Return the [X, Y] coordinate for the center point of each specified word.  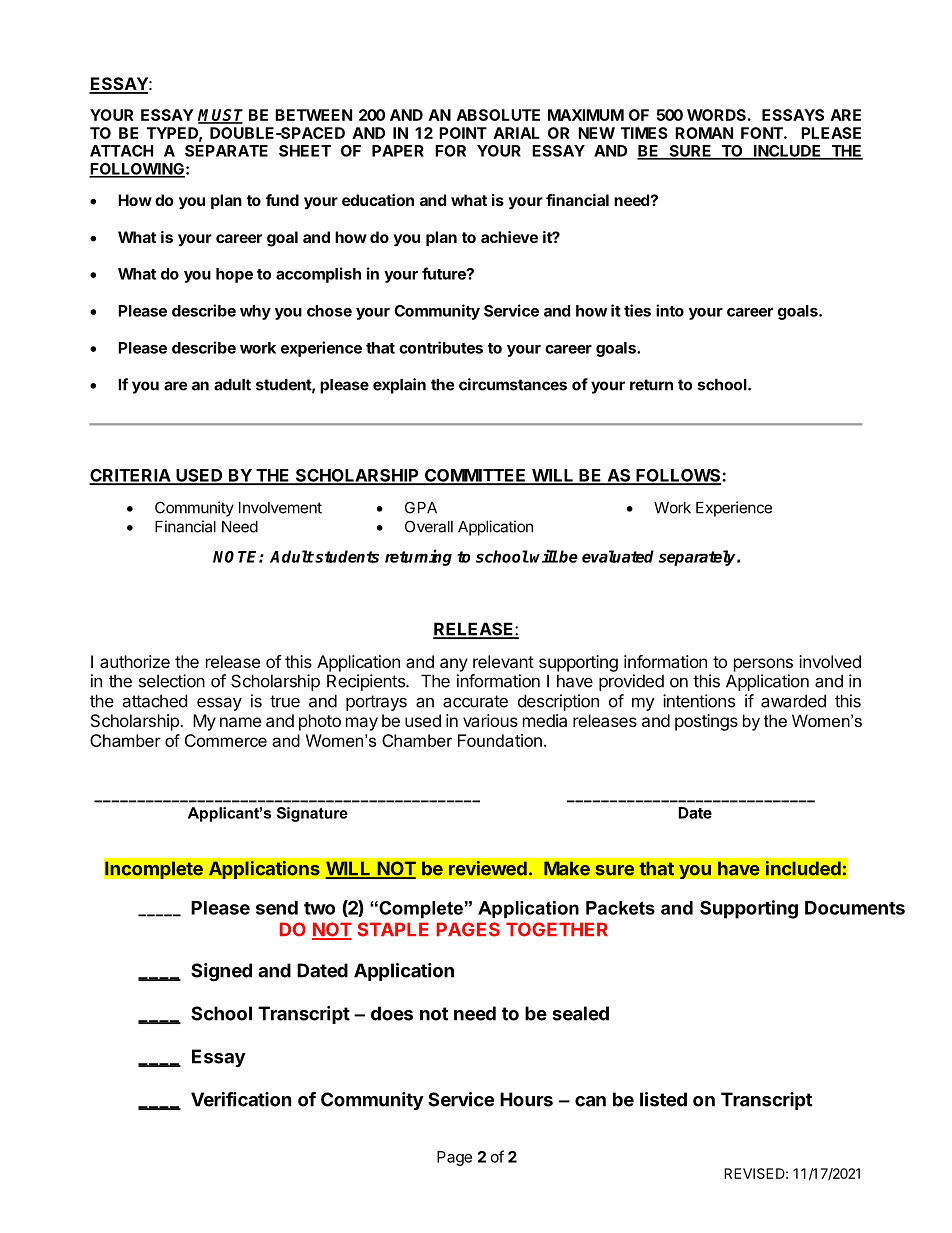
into [670, 310]
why [255, 312]
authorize [135, 661]
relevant [503, 661]
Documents [855, 908]
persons [763, 665]
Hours [526, 1099]
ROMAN [704, 133]
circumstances [513, 384]
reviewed [488, 868]
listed [663, 1099]
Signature [312, 814]
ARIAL [517, 133]
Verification [241, 1099]
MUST [220, 116]
